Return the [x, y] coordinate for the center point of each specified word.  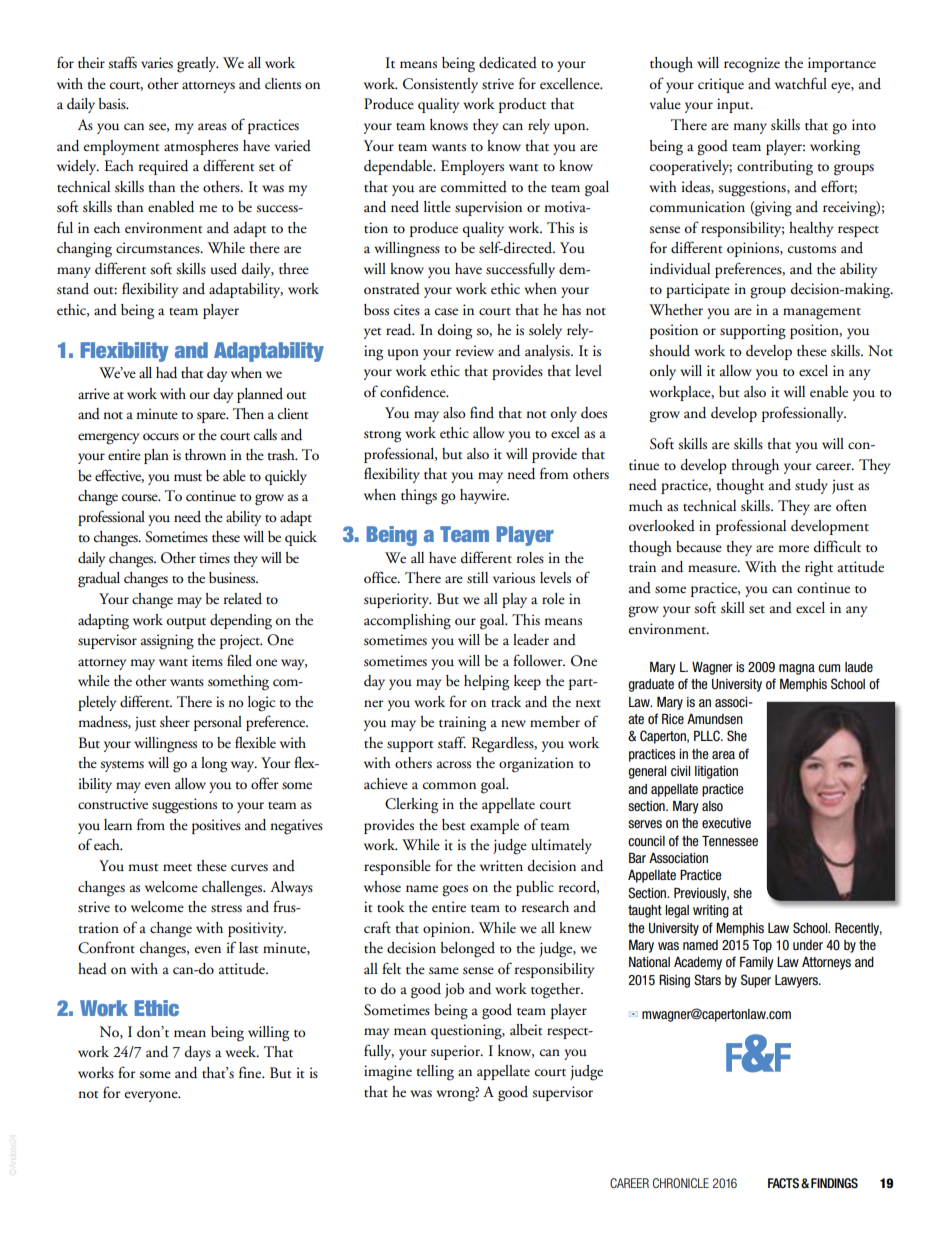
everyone [152, 1096]
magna [797, 669]
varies [157, 63]
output [186, 623]
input [734, 105]
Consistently [440, 85]
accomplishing [407, 622]
